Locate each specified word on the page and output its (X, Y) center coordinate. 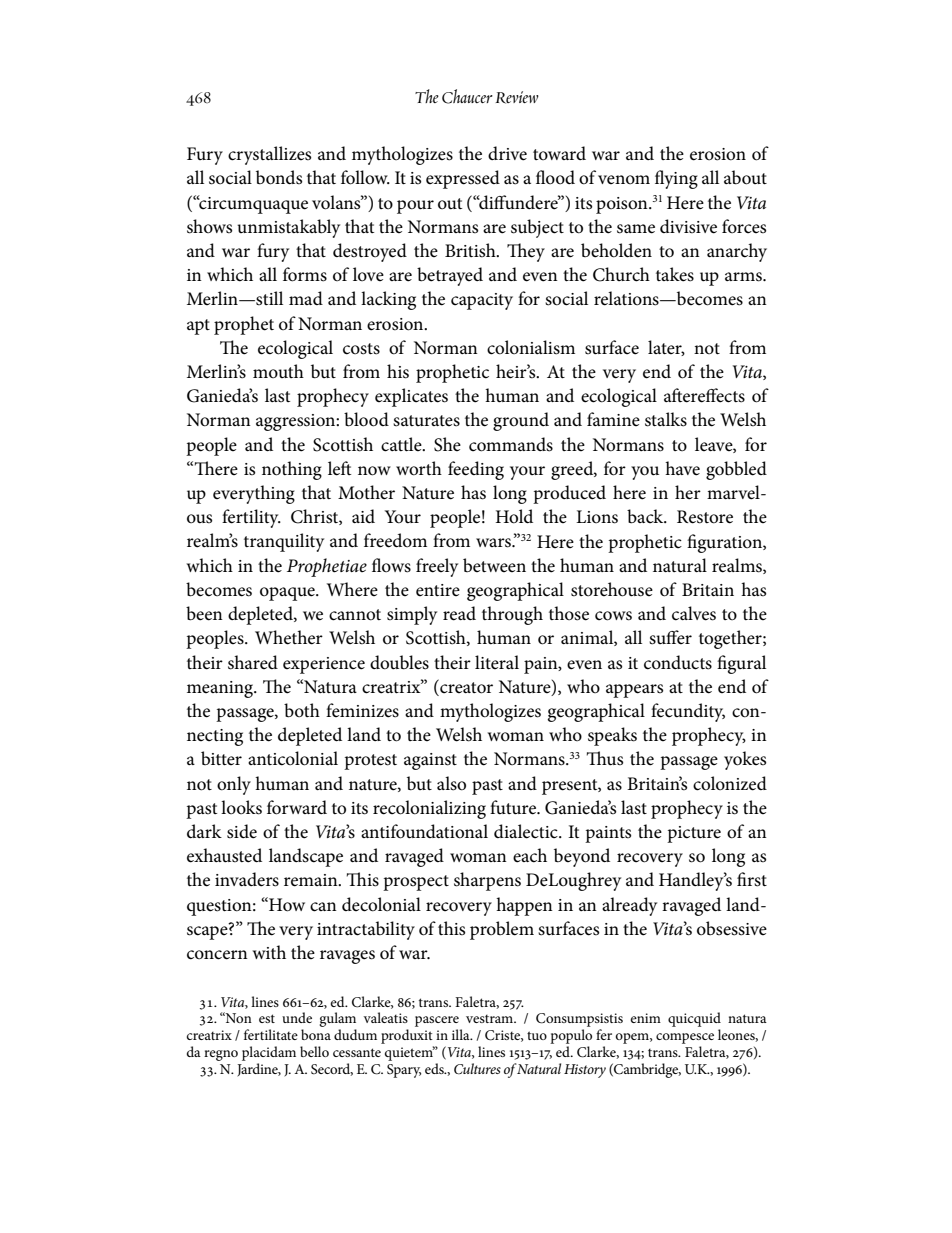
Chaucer (467, 96)
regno (221, 1055)
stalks (666, 419)
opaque (288, 594)
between (494, 565)
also (451, 783)
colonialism (531, 347)
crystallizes (269, 155)
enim (645, 1018)
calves (694, 613)
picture (694, 834)
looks (241, 807)
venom (624, 179)
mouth (278, 371)
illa (462, 1034)
